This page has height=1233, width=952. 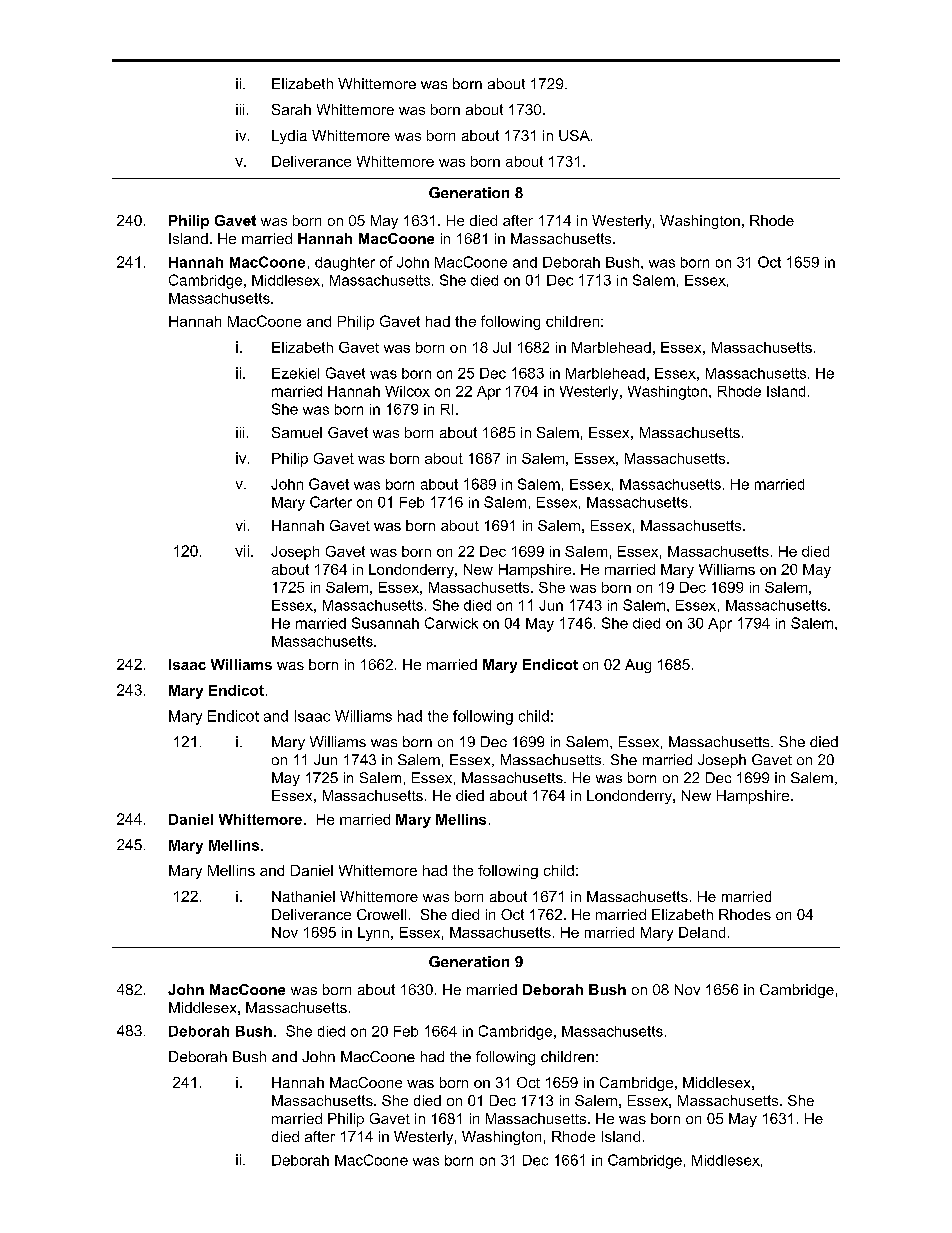 I want to click on vii, so click(x=242, y=551).
